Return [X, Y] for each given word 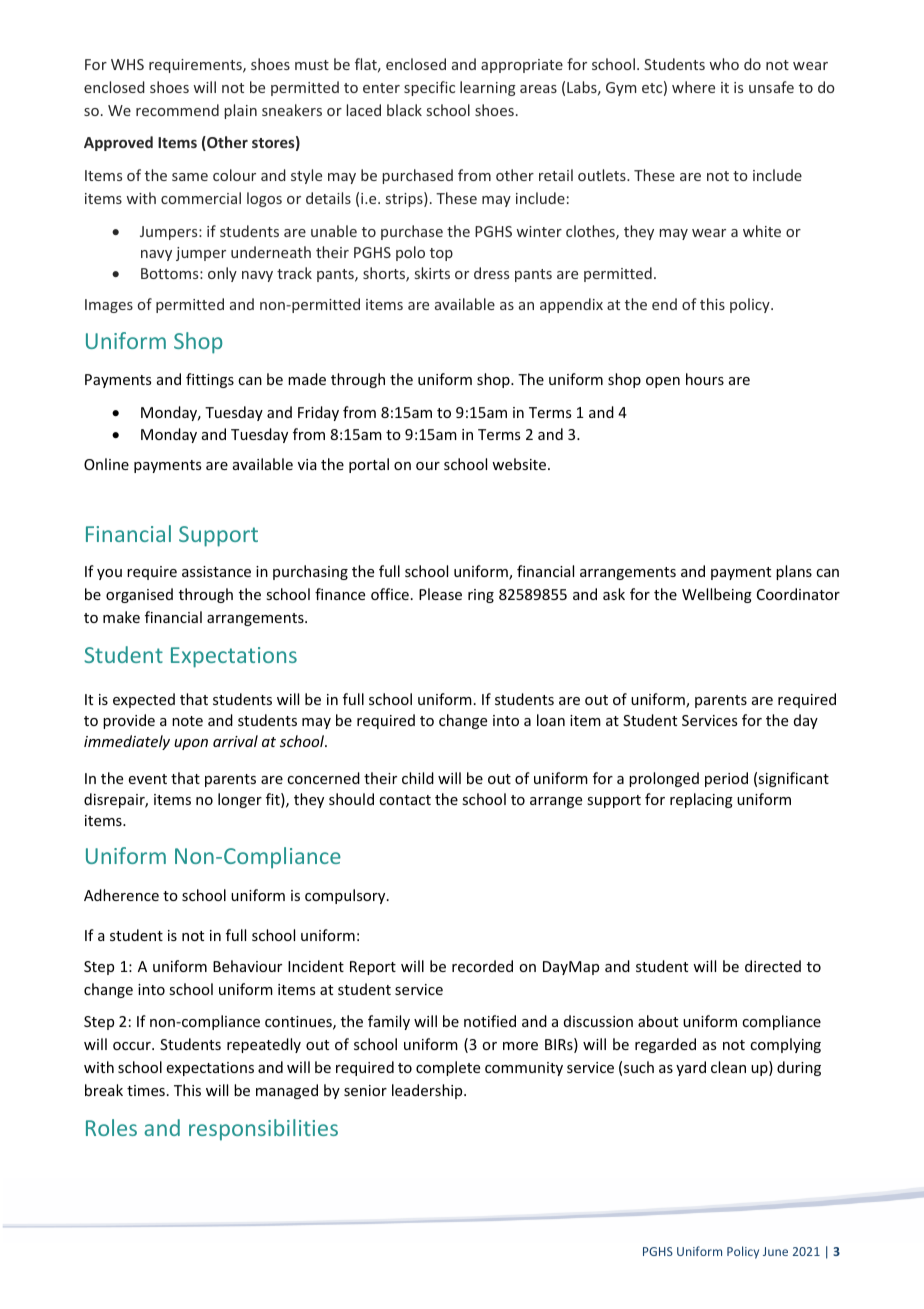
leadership [428, 1091]
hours [705, 379]
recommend [177, 110]
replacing [701, 800]
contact [405, 800]
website [519, 464]
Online [106, 464]
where [693, 87]
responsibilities [263, 1130]
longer [240, 800]
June [775, 1251]
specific [429, 88]
